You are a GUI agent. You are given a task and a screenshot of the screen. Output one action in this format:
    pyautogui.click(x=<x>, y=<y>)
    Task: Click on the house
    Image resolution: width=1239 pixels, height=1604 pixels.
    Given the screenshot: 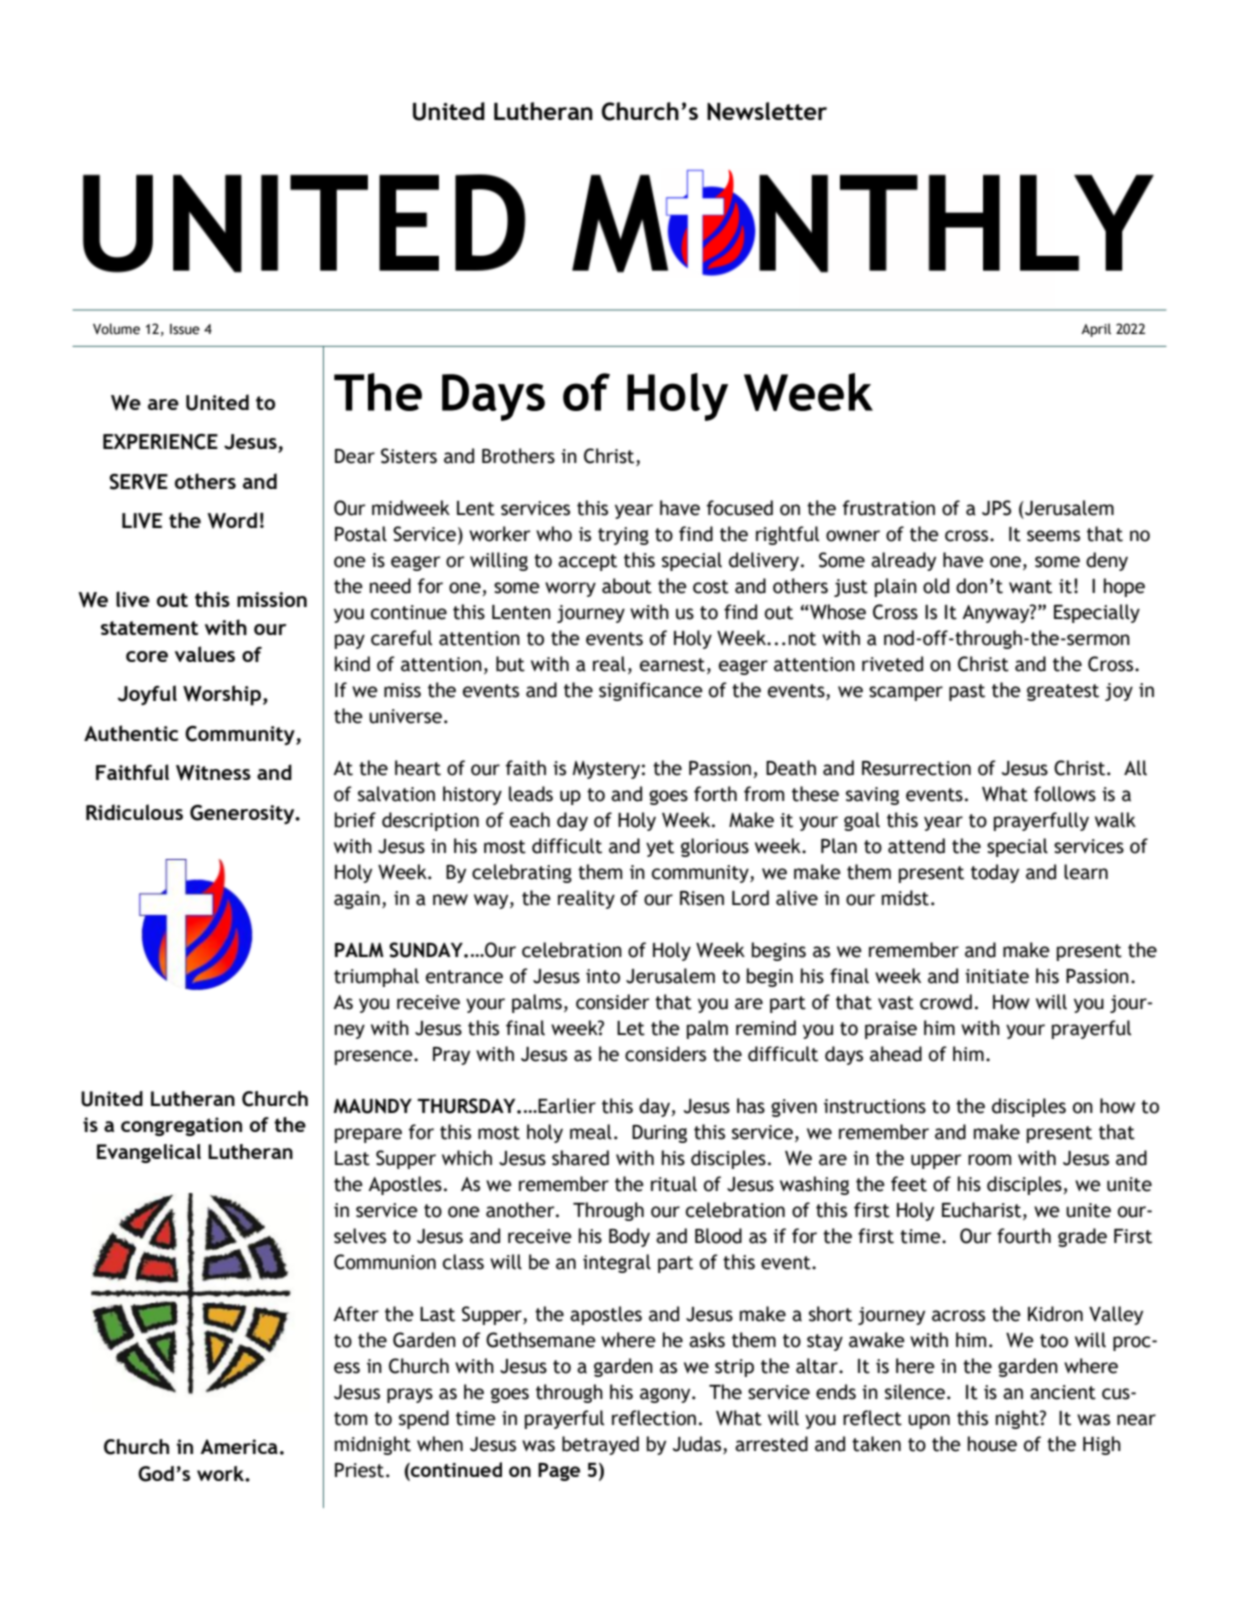 What is the action you would take?
    pyautogui.click(x=992, y=1444)
